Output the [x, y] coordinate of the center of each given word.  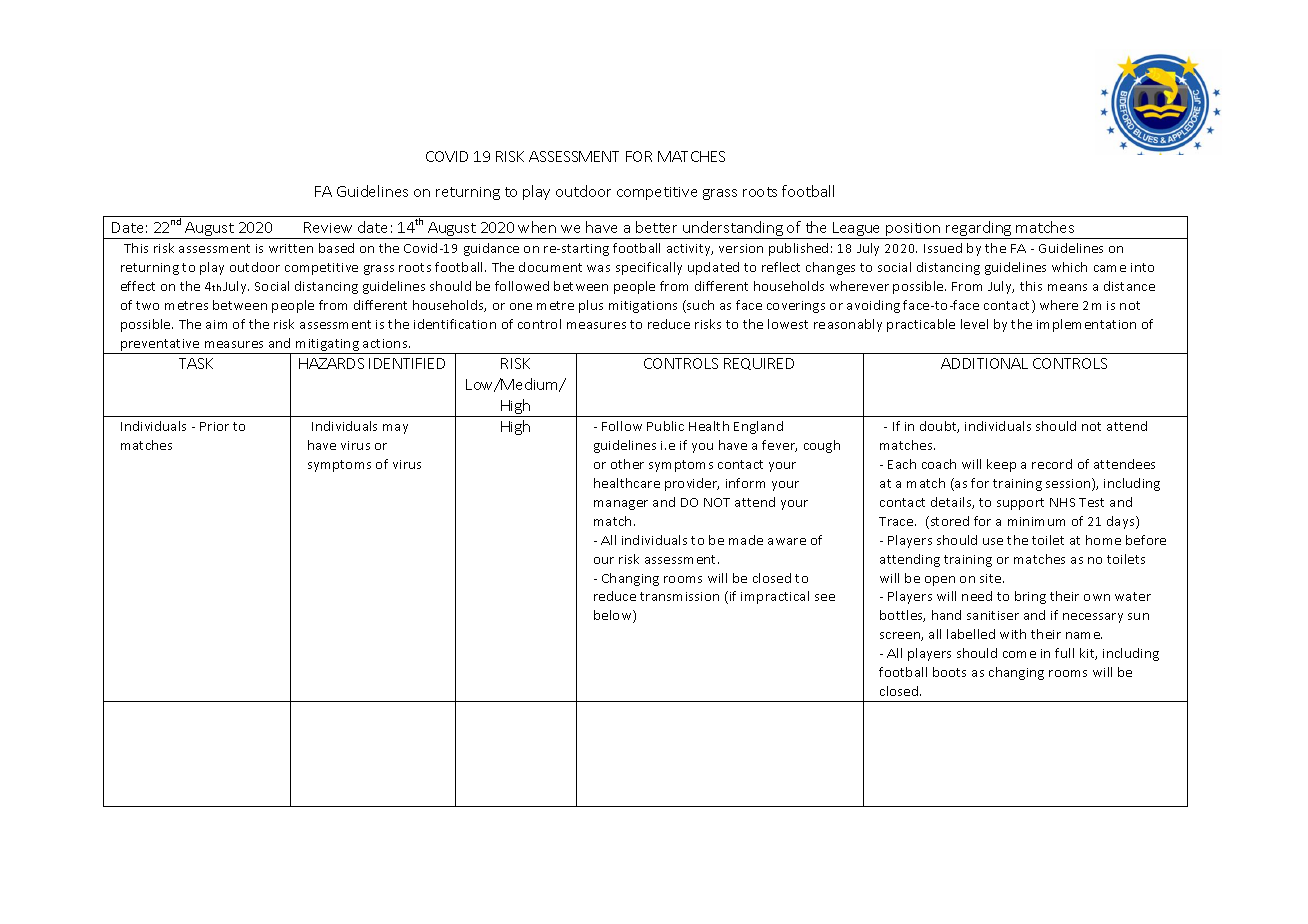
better [656, 227]
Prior [214, 426]
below [614, 616]
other [627, 464]
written [291, 248]
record [1052, 464]
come [1019, 654]
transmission [679, 596]
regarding [979, 230]
